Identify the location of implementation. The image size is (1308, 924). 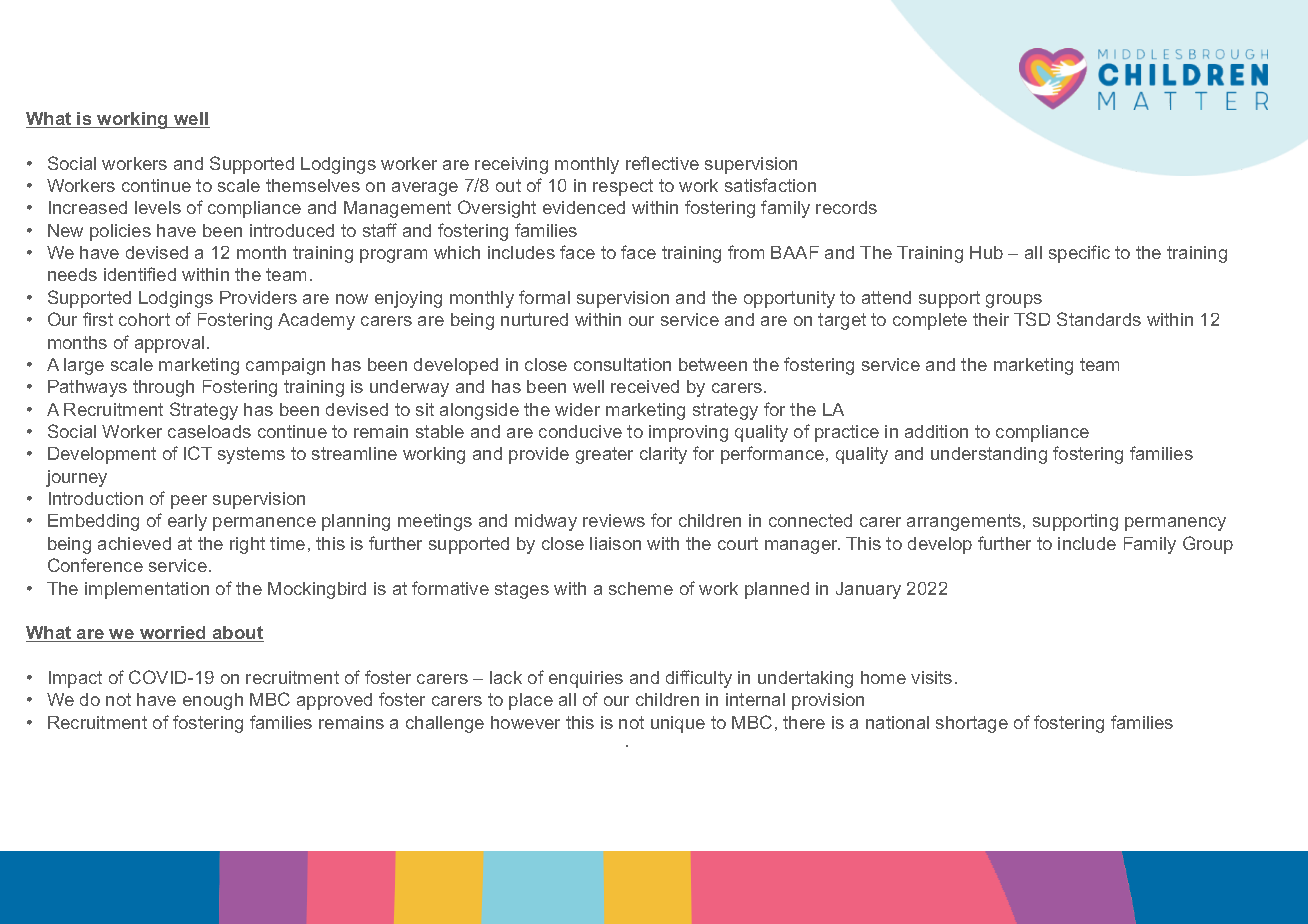
(147, 590).
